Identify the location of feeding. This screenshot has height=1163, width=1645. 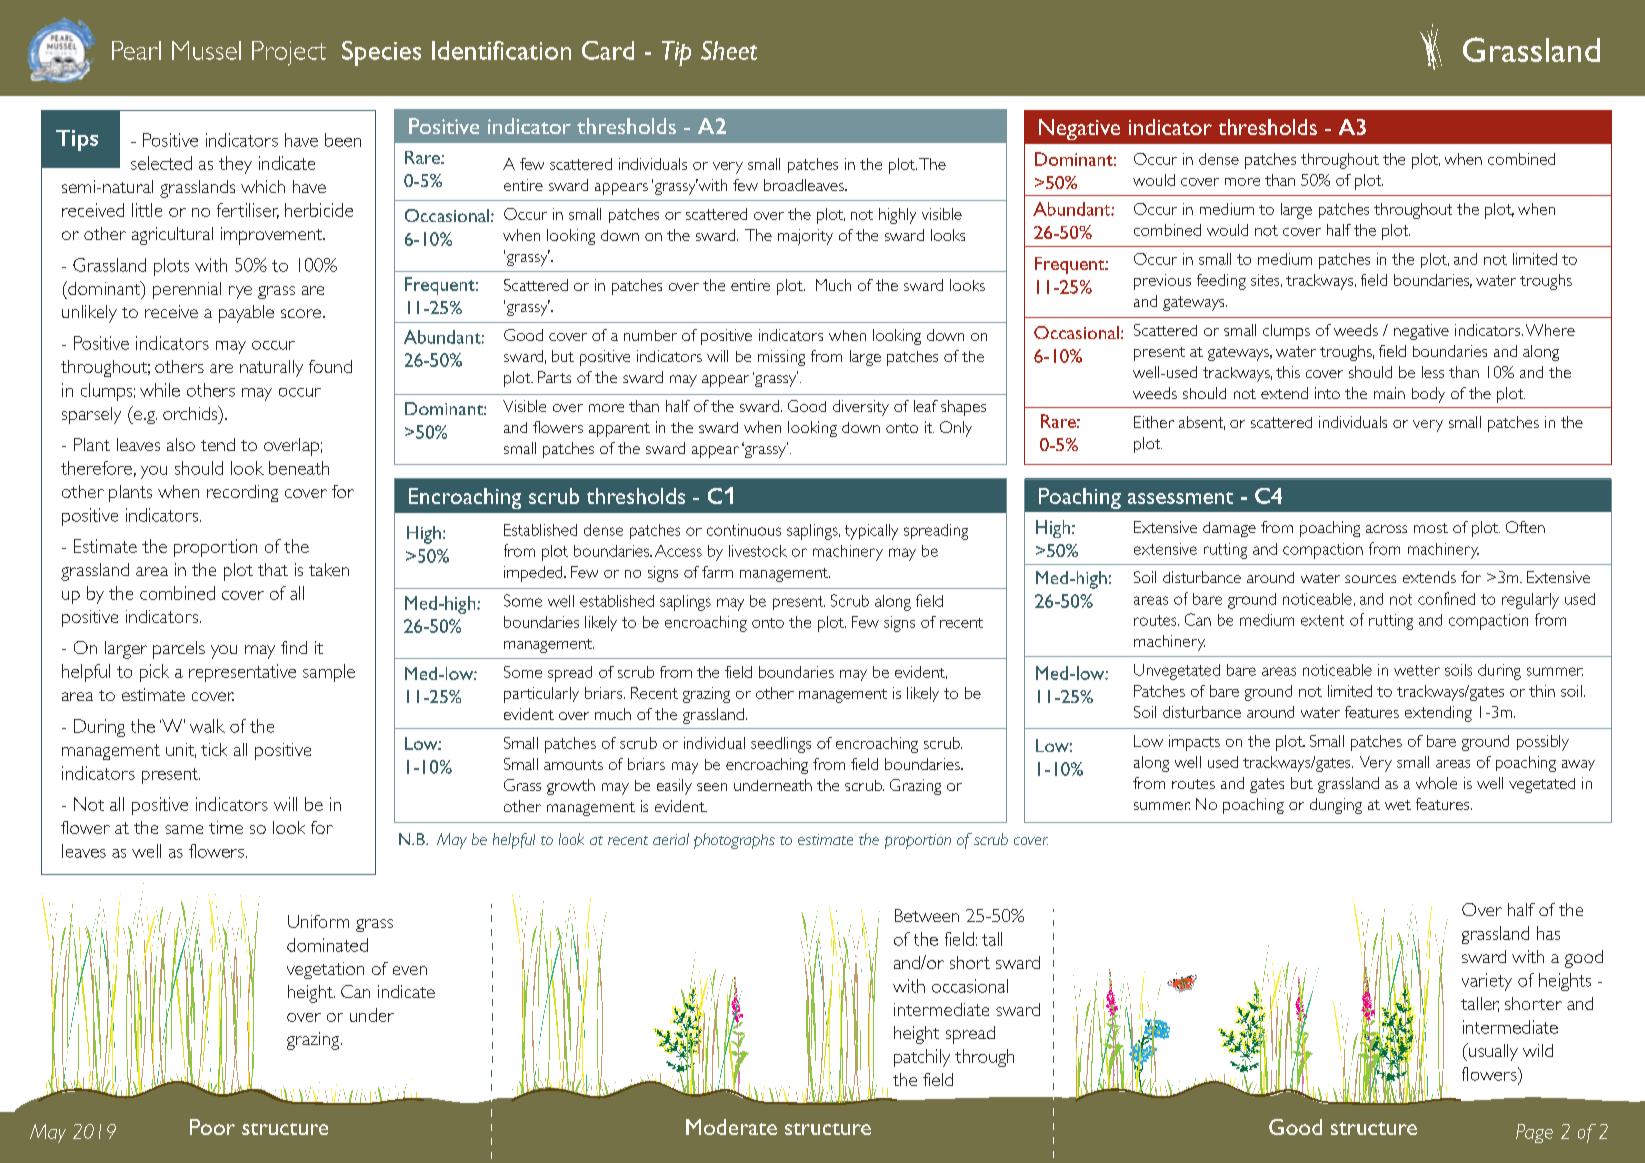
(1221, 282).
